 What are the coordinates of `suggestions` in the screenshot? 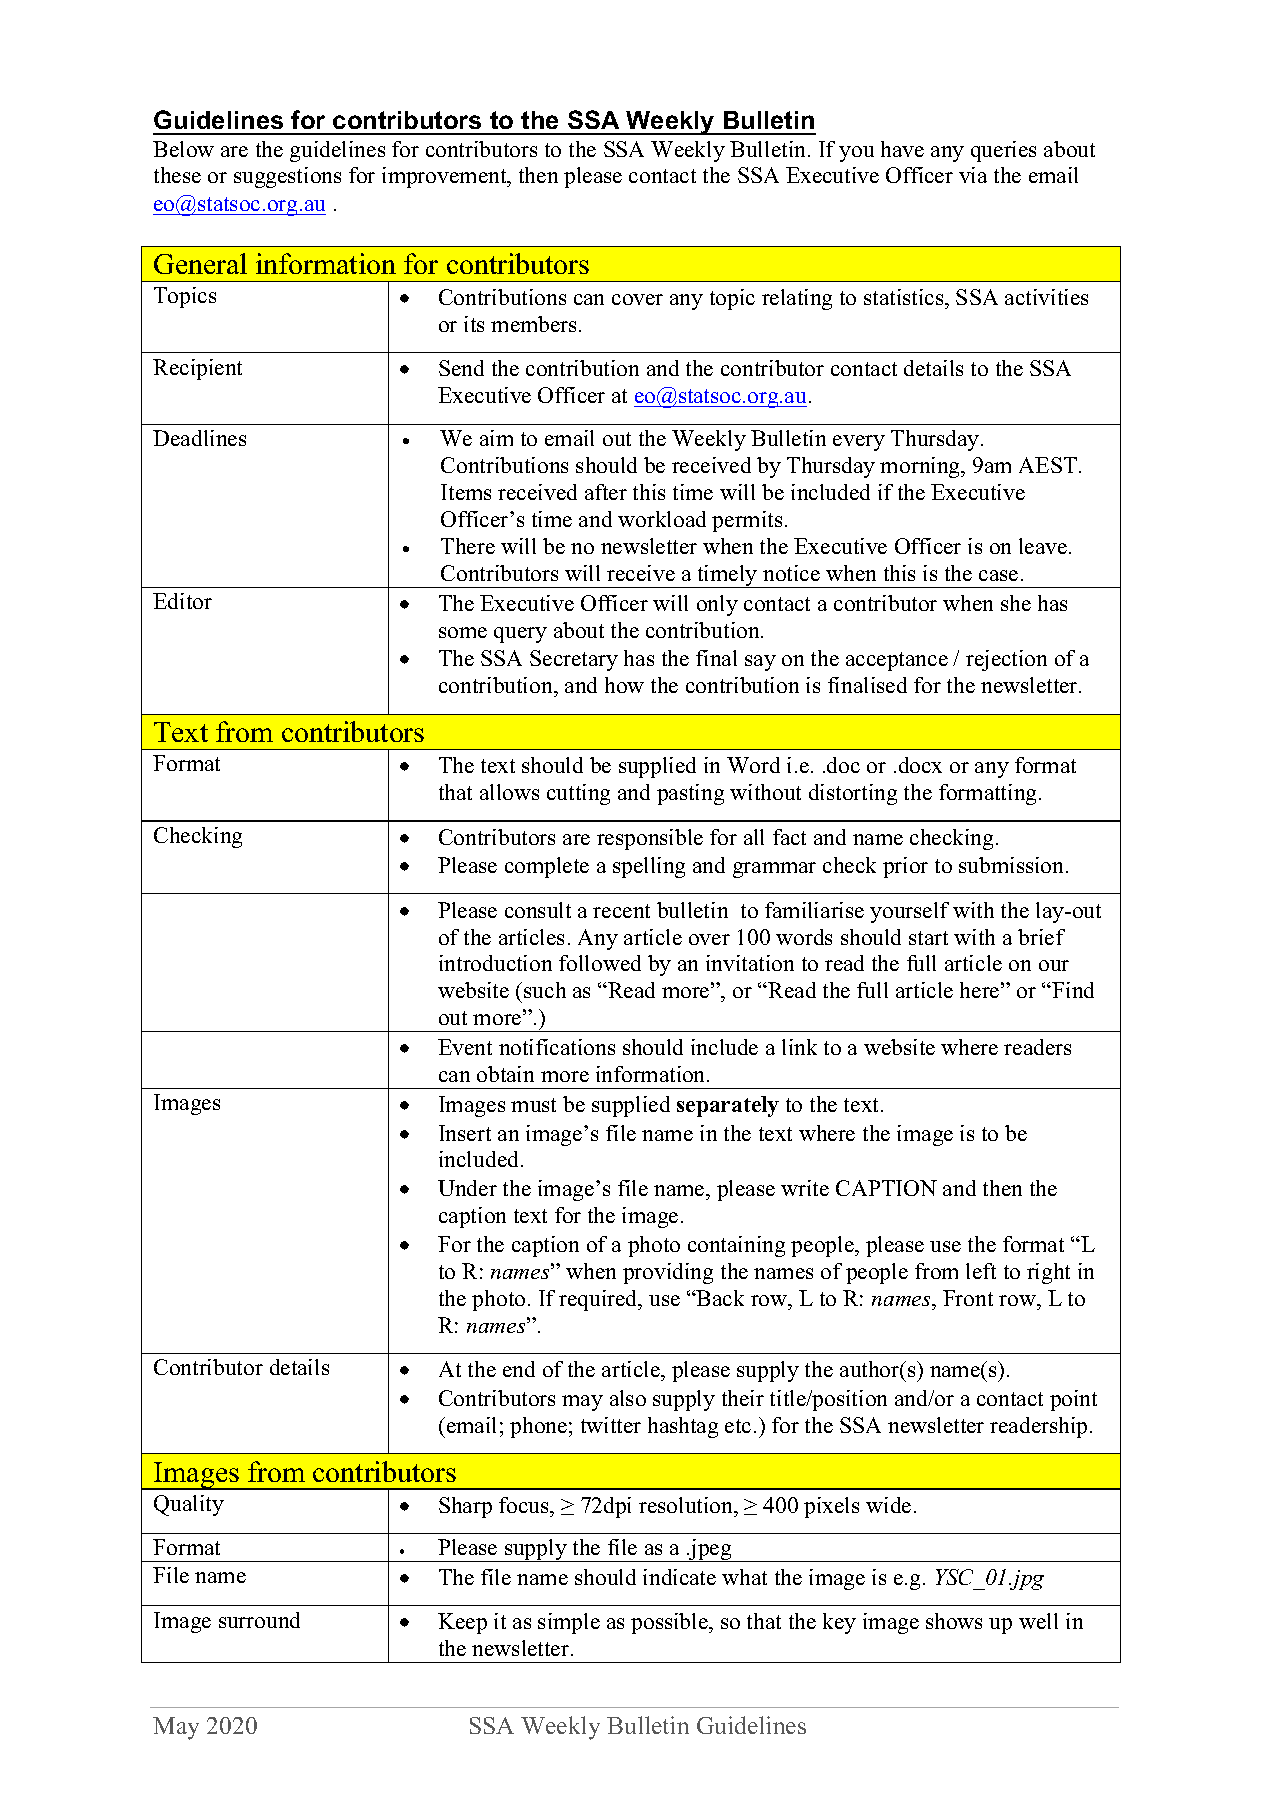 It's located at (287, 177).
